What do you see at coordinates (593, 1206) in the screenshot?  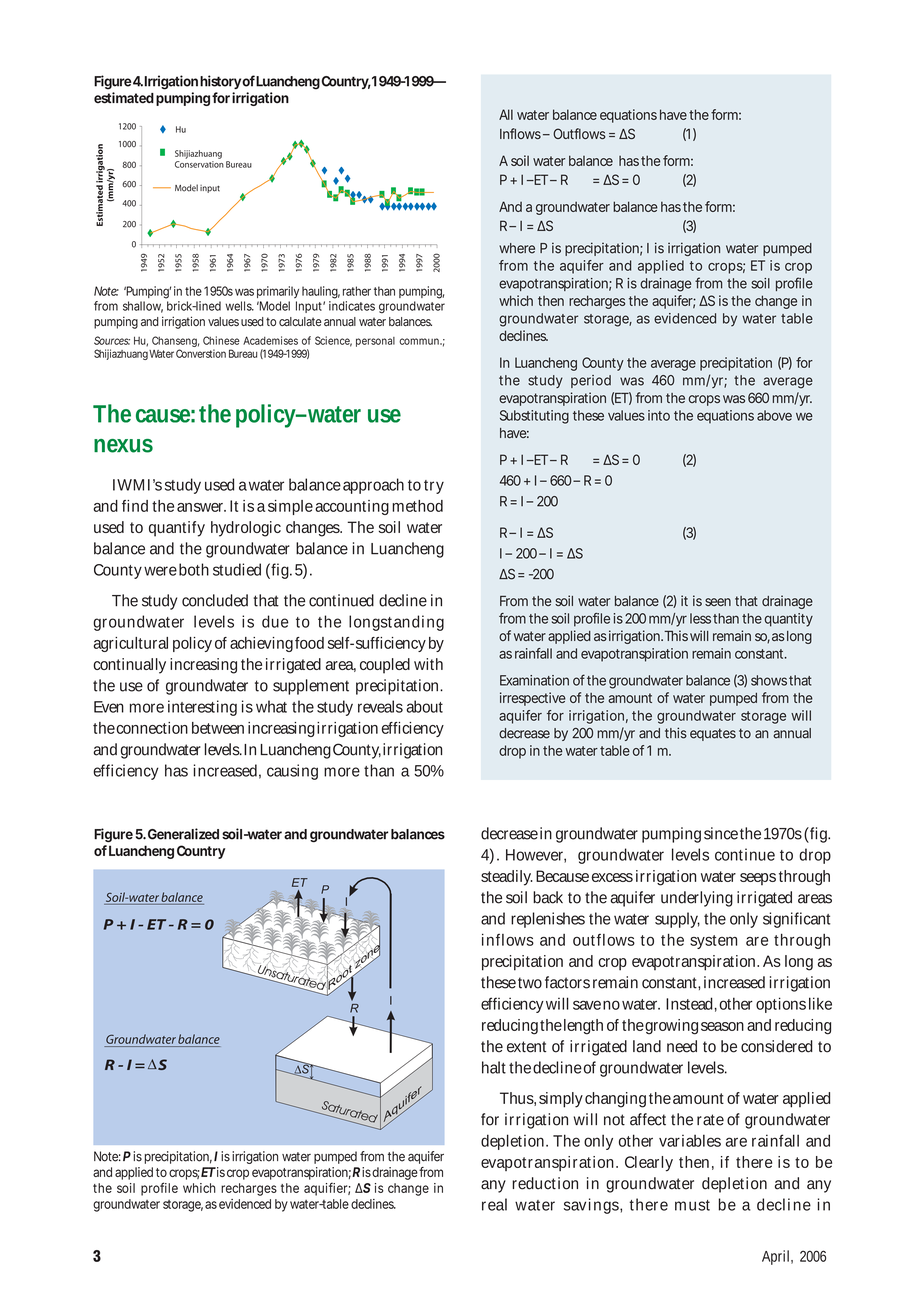 I see `savings` at bounding box center [593, 1206].
